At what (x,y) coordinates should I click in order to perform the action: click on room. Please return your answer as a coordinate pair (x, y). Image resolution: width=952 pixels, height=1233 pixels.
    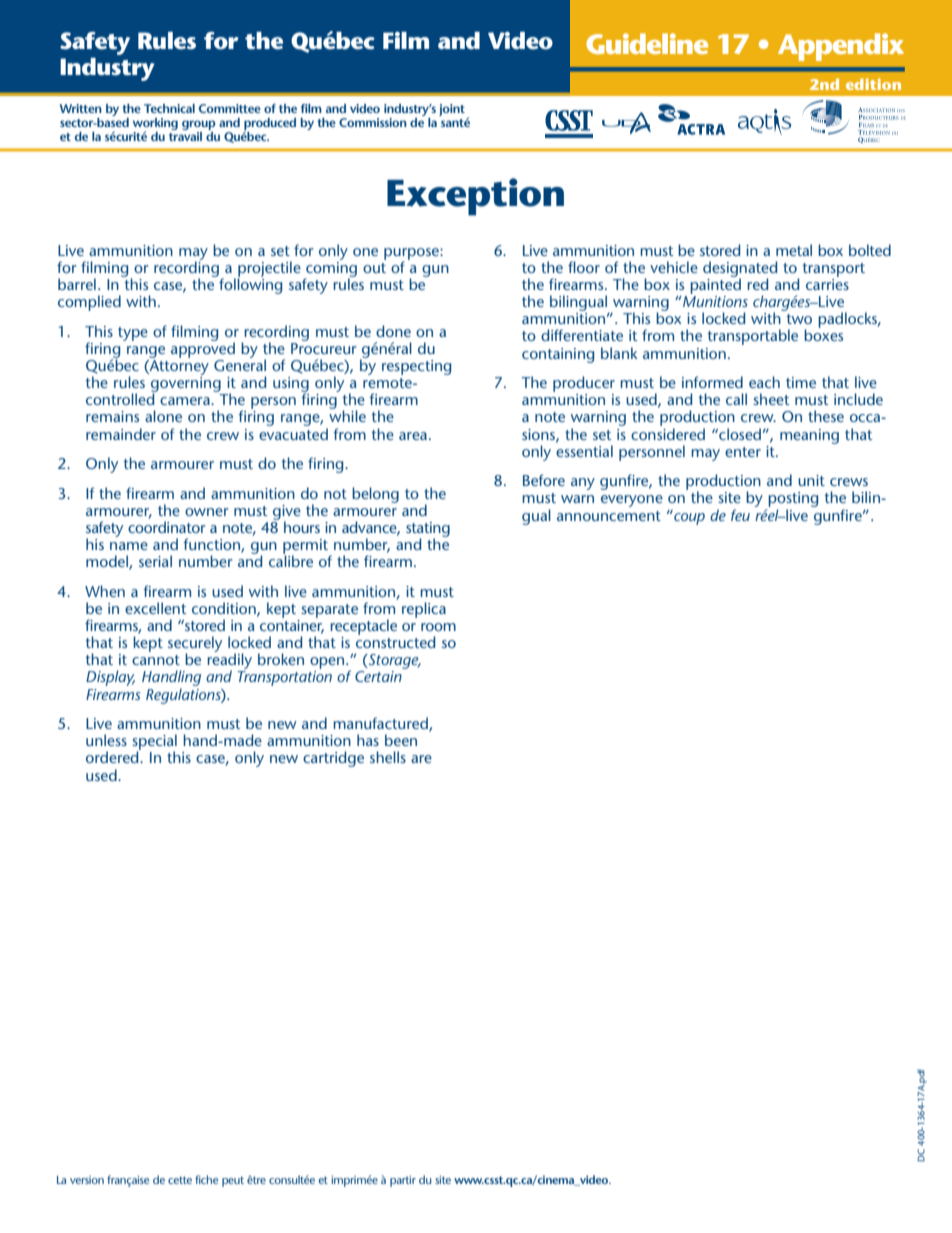
    Looking at the image, I should click on (438, 627).
